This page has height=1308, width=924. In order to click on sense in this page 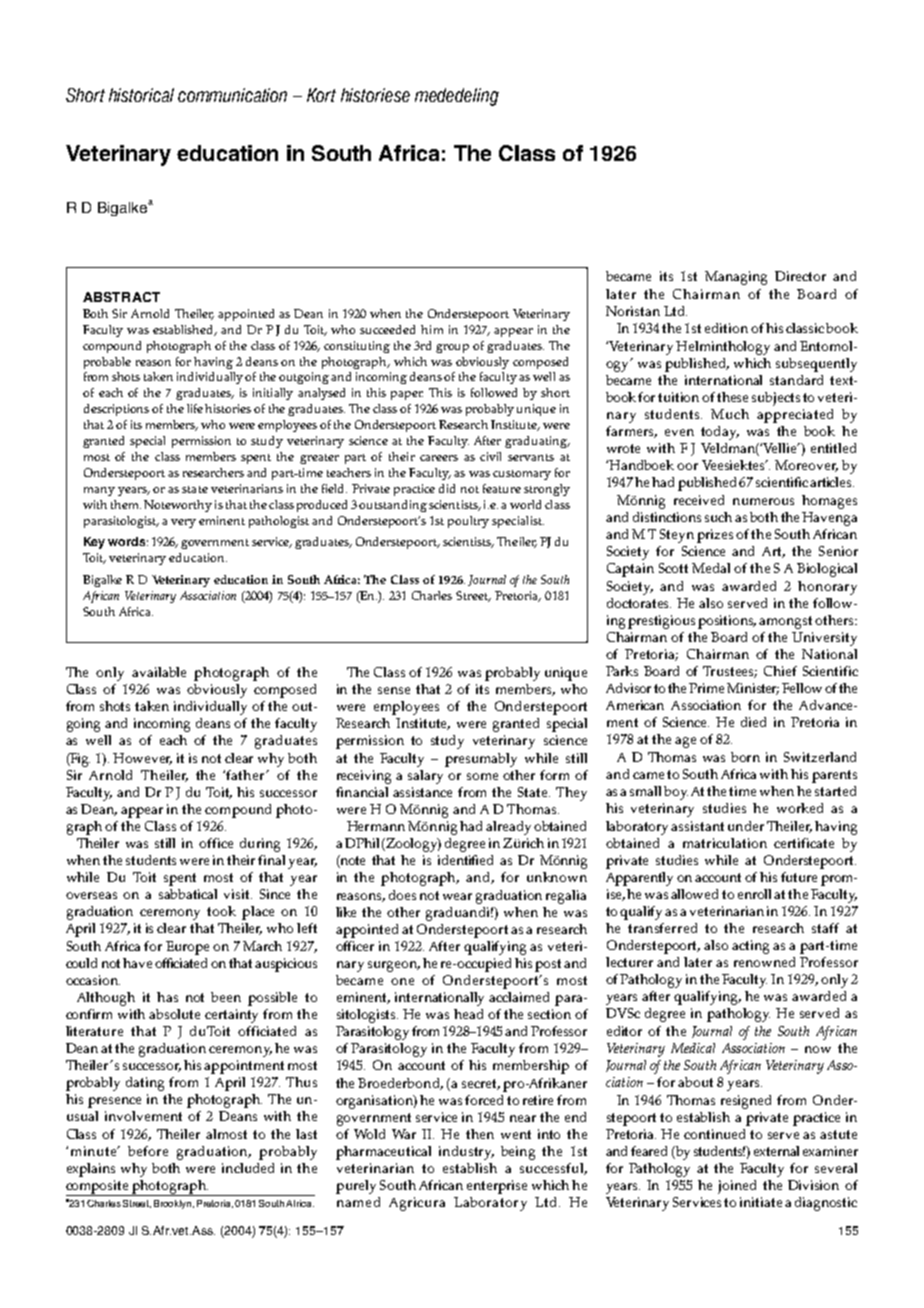, I will do `click(394, 690)`.
